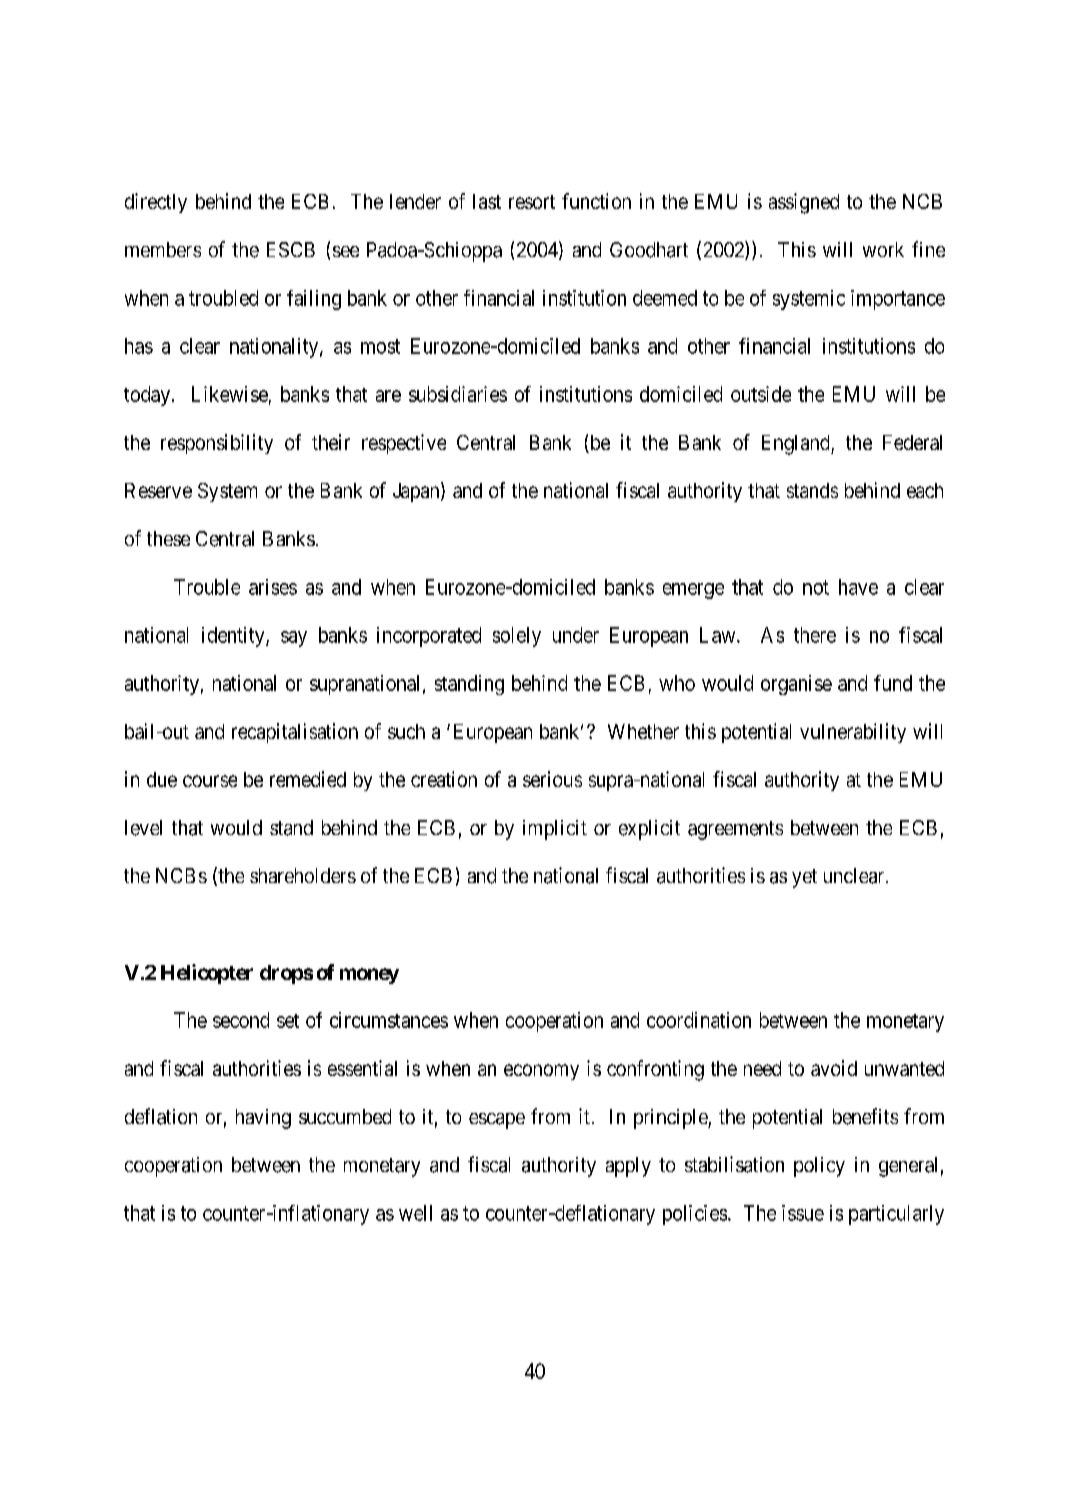  I want to click on ESCB, so click(291, 249).
